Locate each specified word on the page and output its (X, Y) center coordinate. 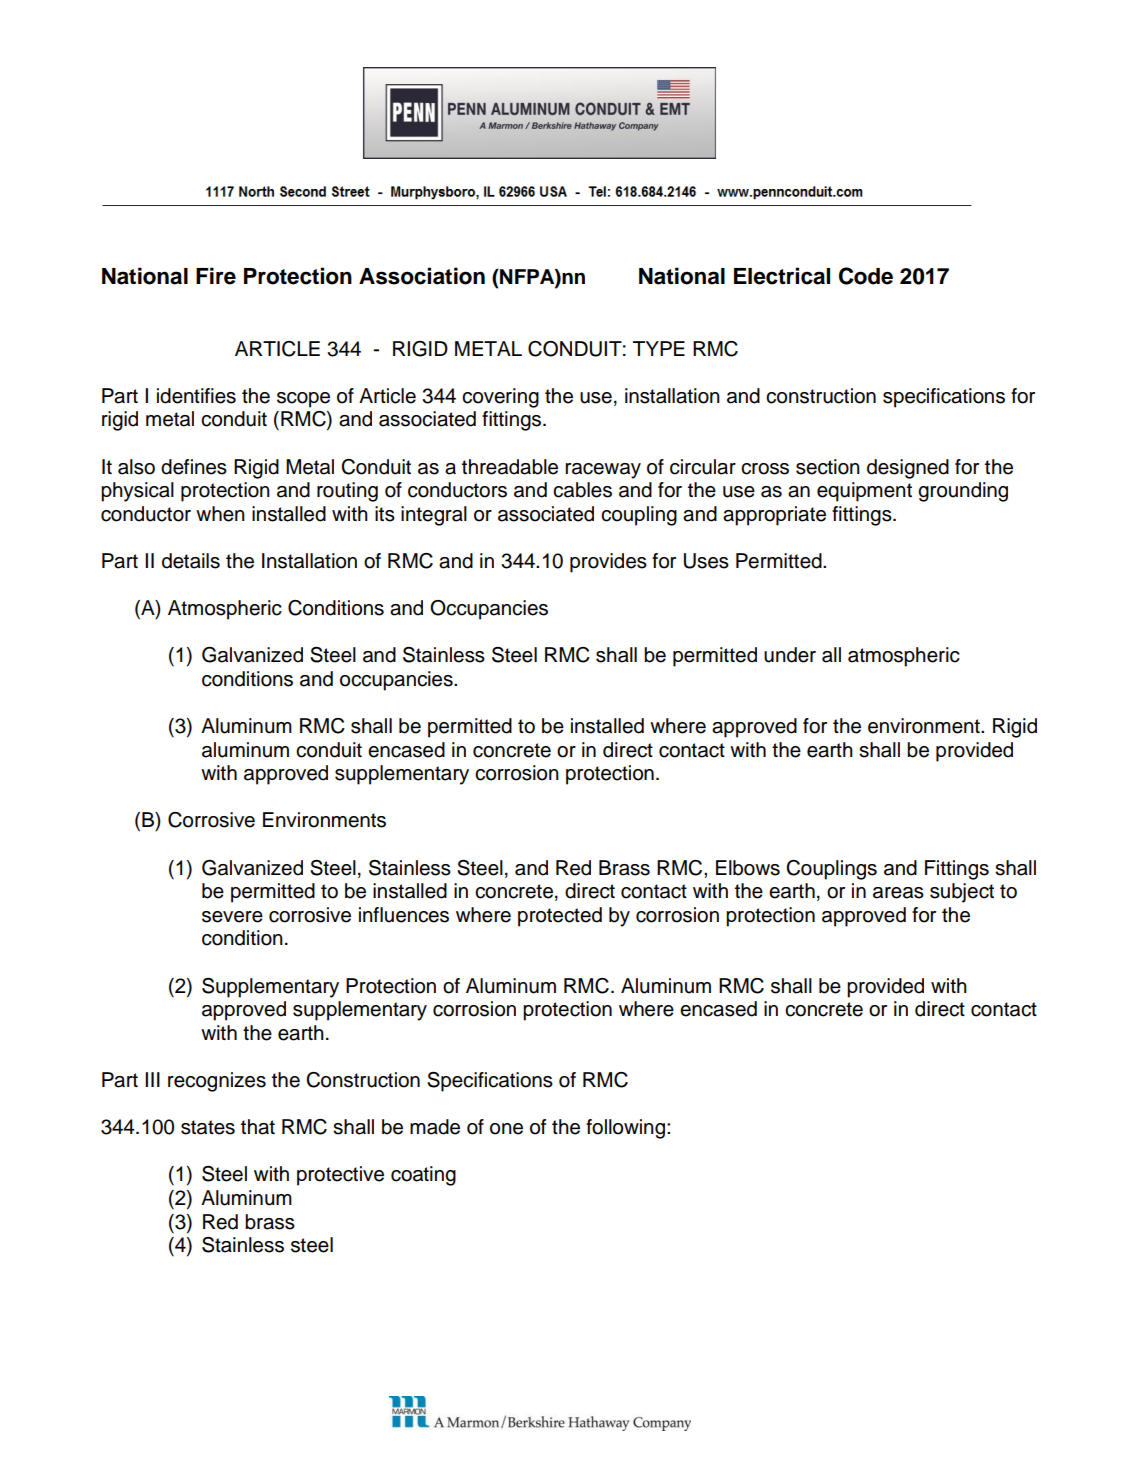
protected (560, 917)
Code (866, 276)
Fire (216, 276)
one (506, 1129)
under (790, 655)
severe (232, 917)
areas (898, 893)
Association (422, 276)
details (191, 561)
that (258, 1127)
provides (608, 563)
